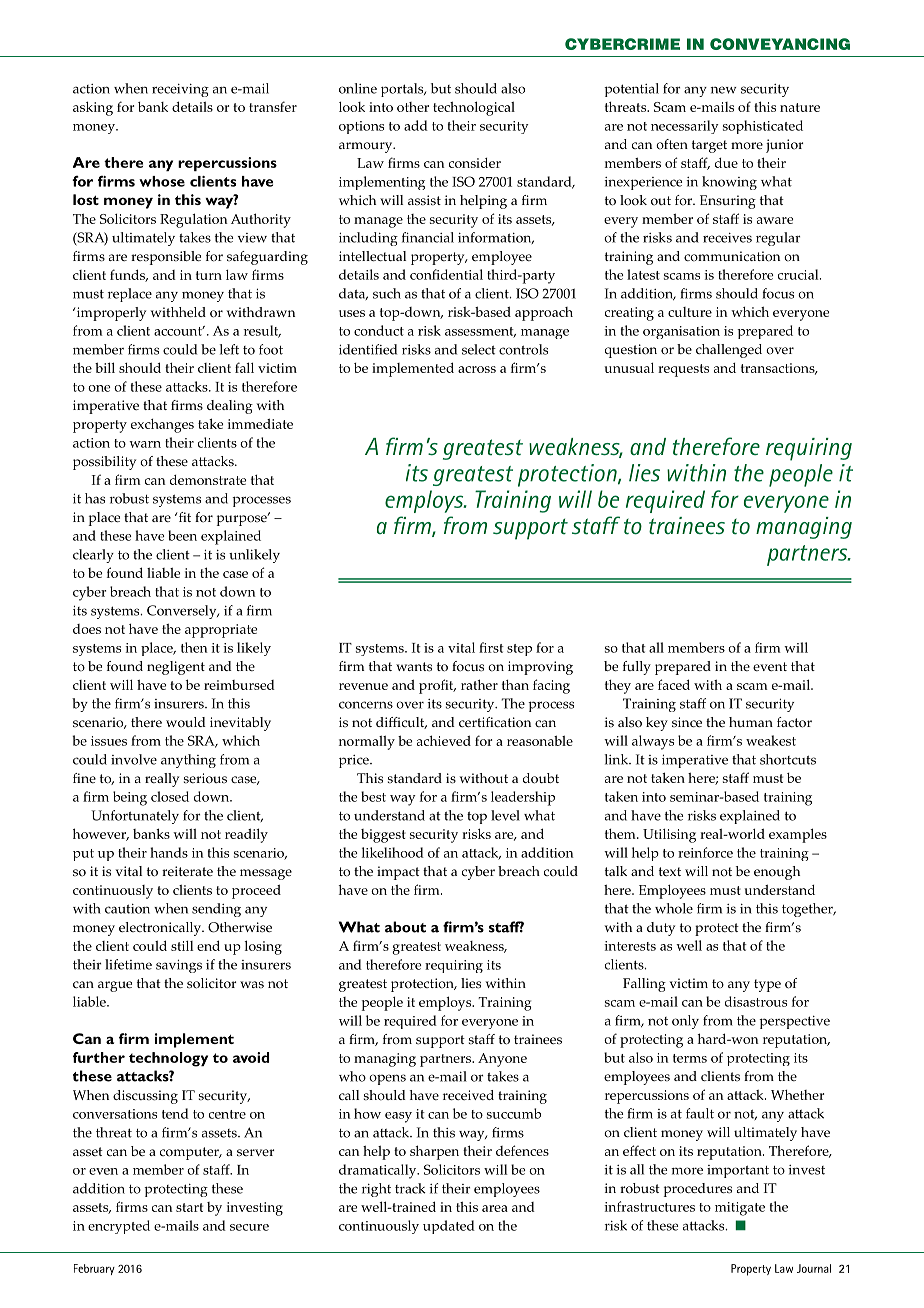  I want to click on across, so click(477, 369).
